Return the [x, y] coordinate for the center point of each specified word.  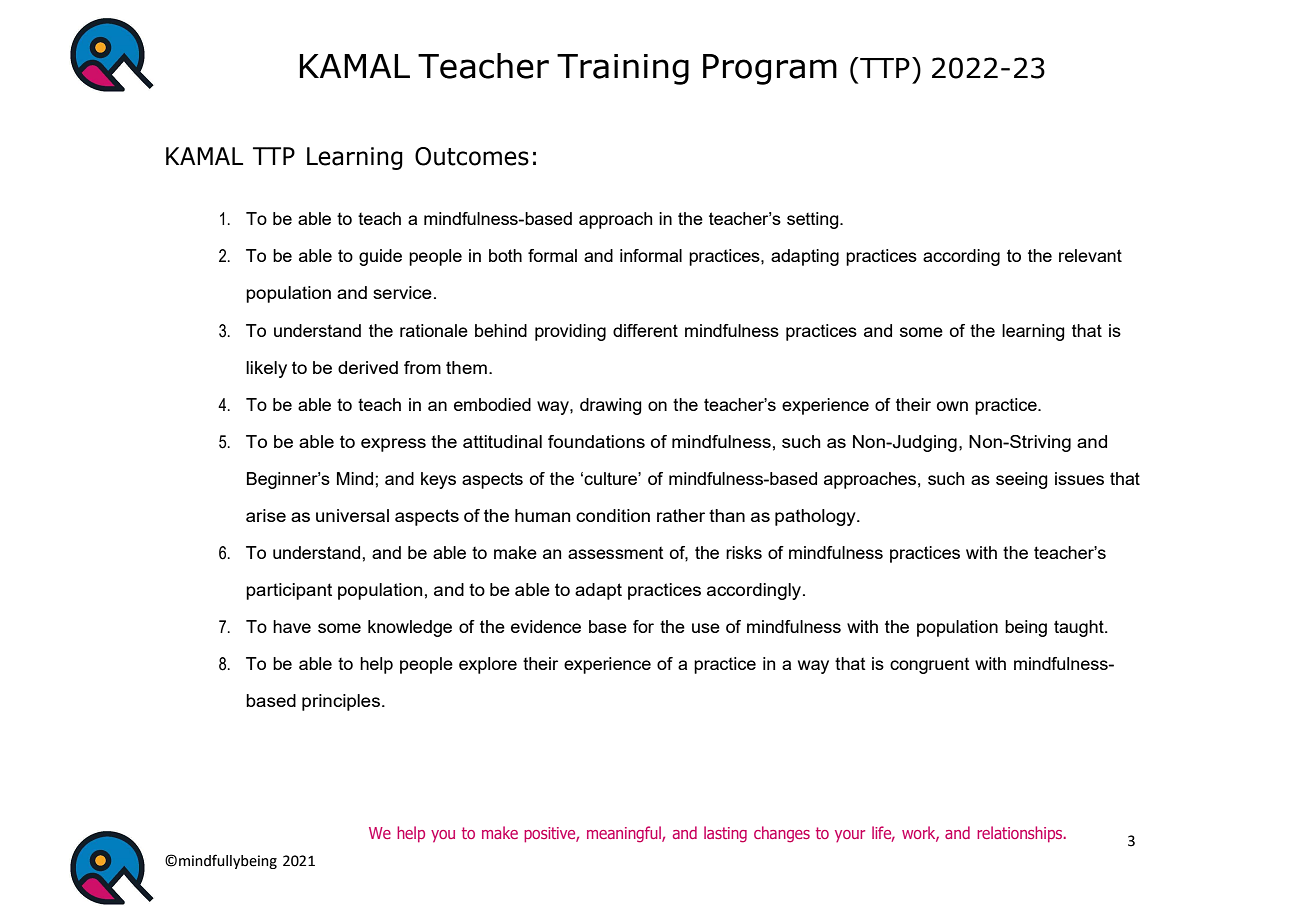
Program [770, 69]
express [393, 445]
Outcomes [472, 156]
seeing [1022, 480]
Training [623, 69]
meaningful [625, 834]
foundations [596, 441]
